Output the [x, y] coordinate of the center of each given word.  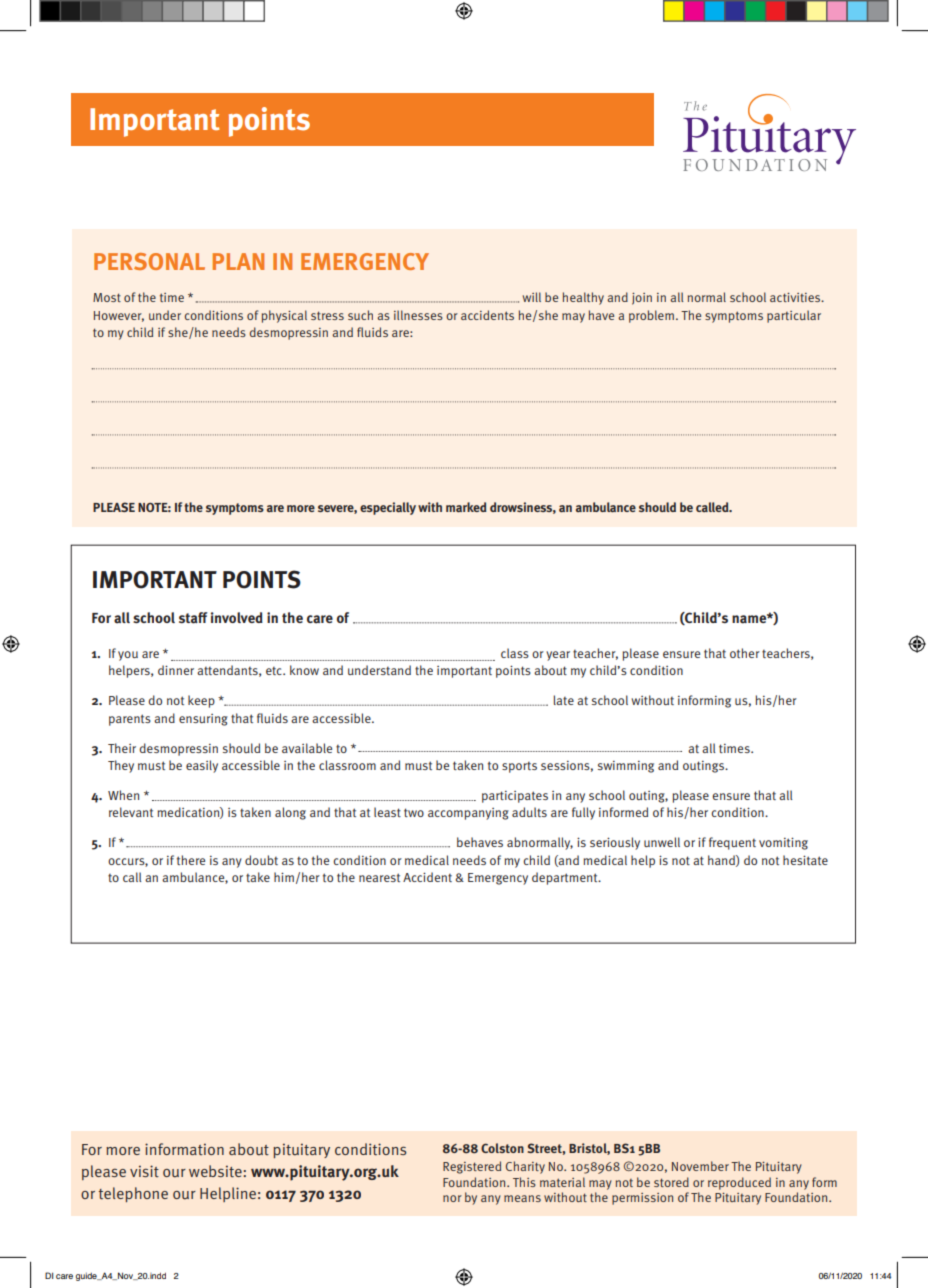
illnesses [418, 315]
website [216, 1171]
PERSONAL [149, 261]
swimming [626, 767]
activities [796, 297]
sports [519, 767]
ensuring [203, 720]
